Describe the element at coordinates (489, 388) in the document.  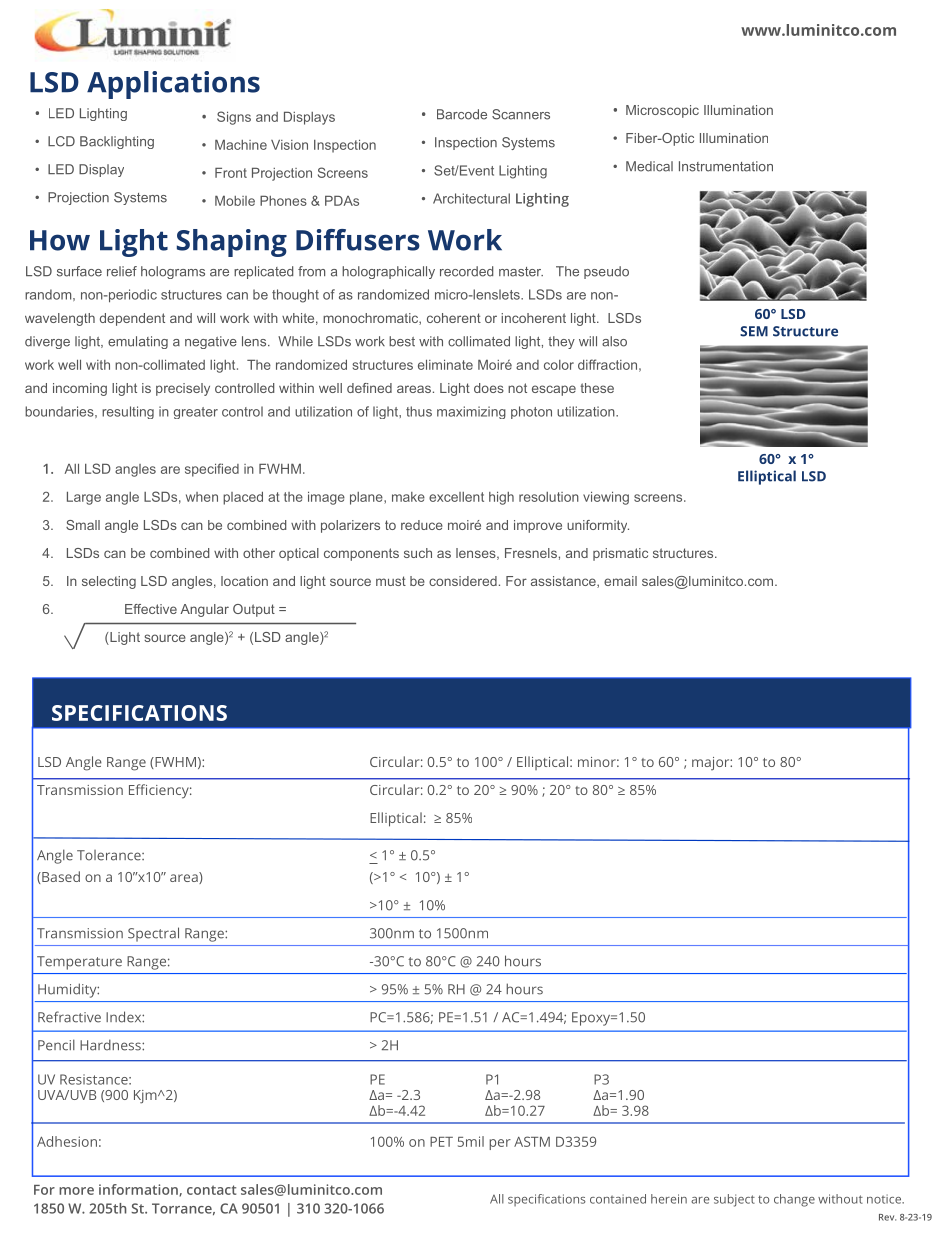
I see `does` at that location.
